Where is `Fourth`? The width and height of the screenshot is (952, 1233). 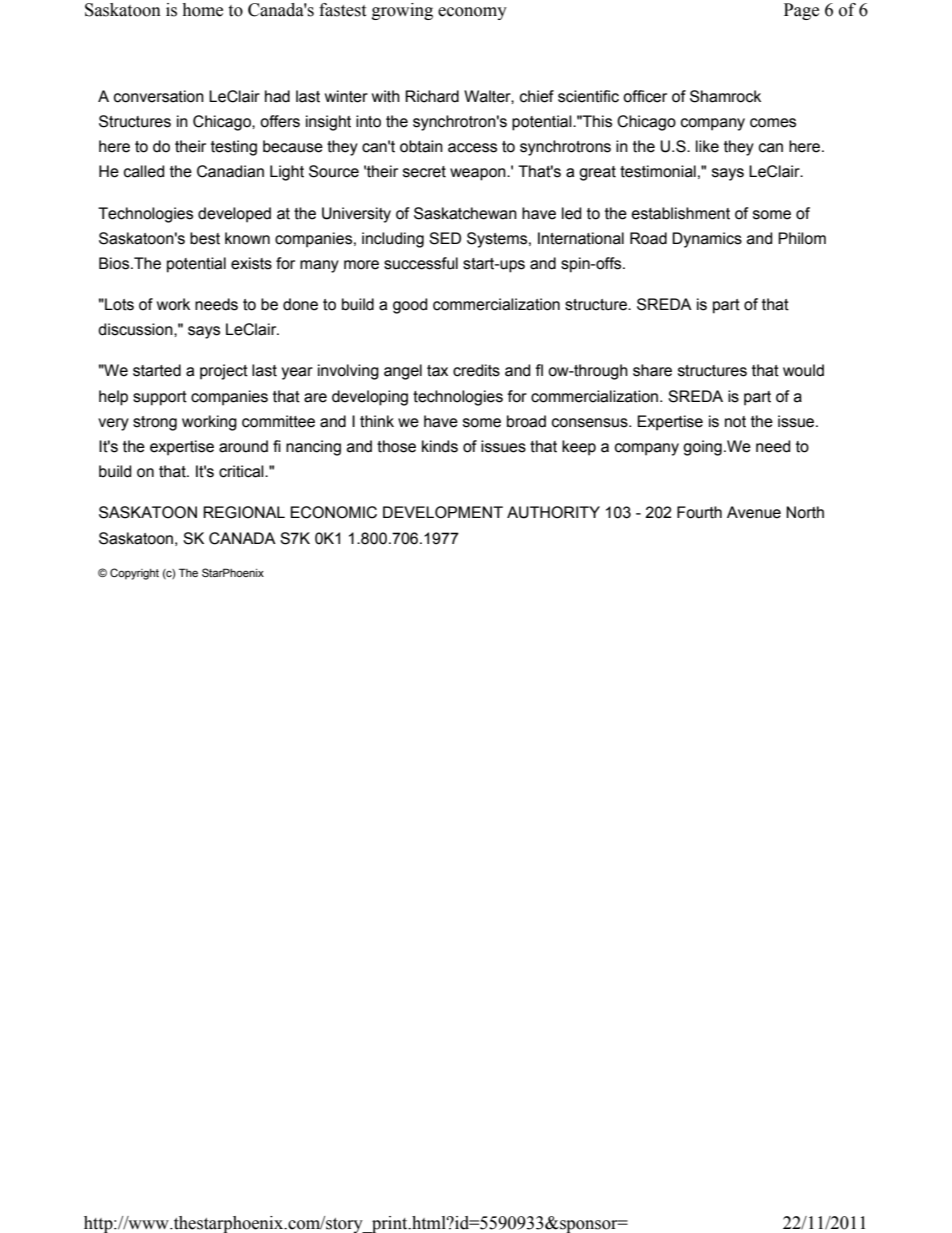
Fourth is located at coordinates (699, 512).
